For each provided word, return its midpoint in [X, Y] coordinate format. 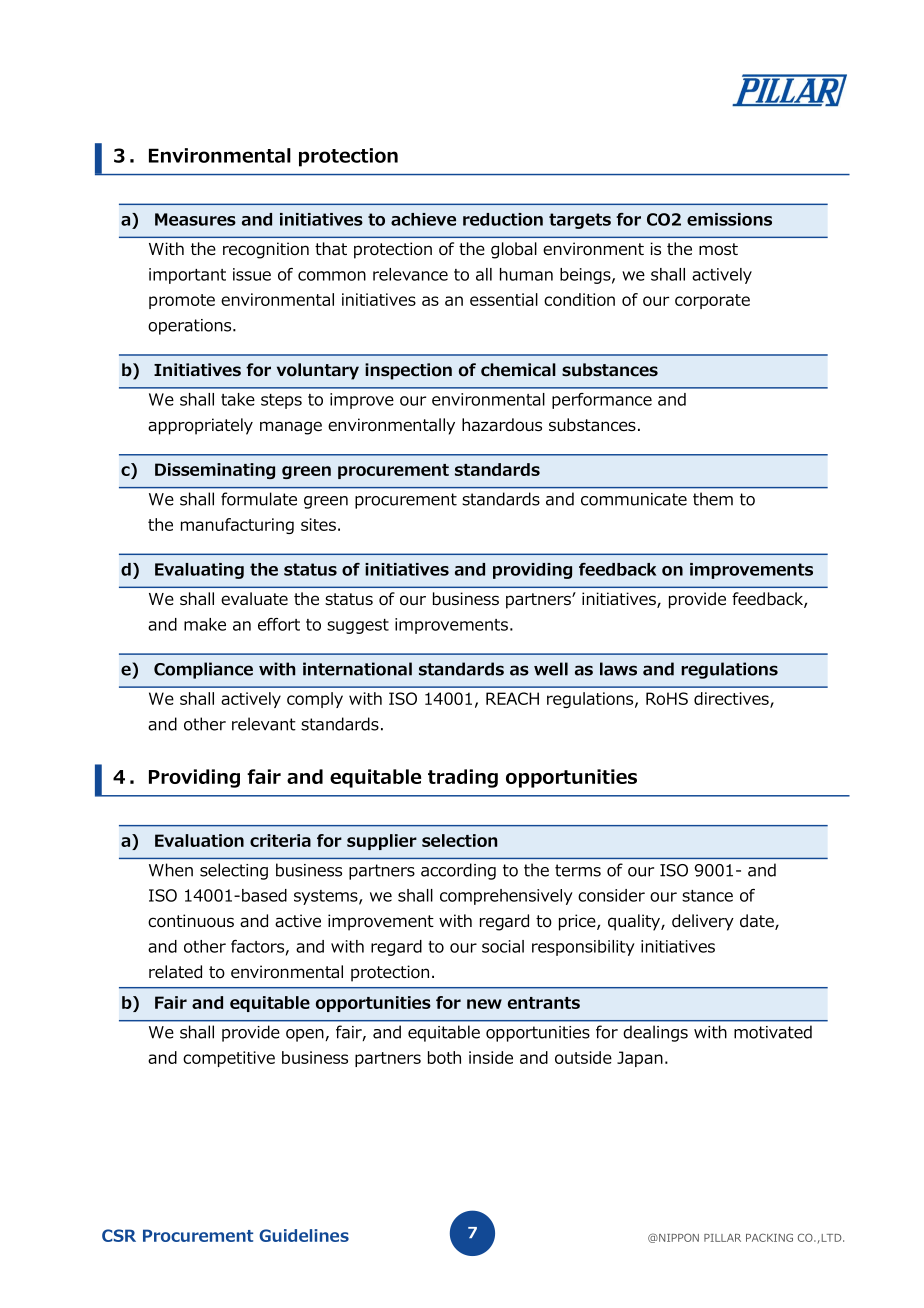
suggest [358, 626]
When [171, 870]
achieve [423, 219]
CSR [119, 1235]
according [458, 871]
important [187, 276]
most [718, 249]
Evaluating [199, 571]
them [713, 499]
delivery [703, 922]
